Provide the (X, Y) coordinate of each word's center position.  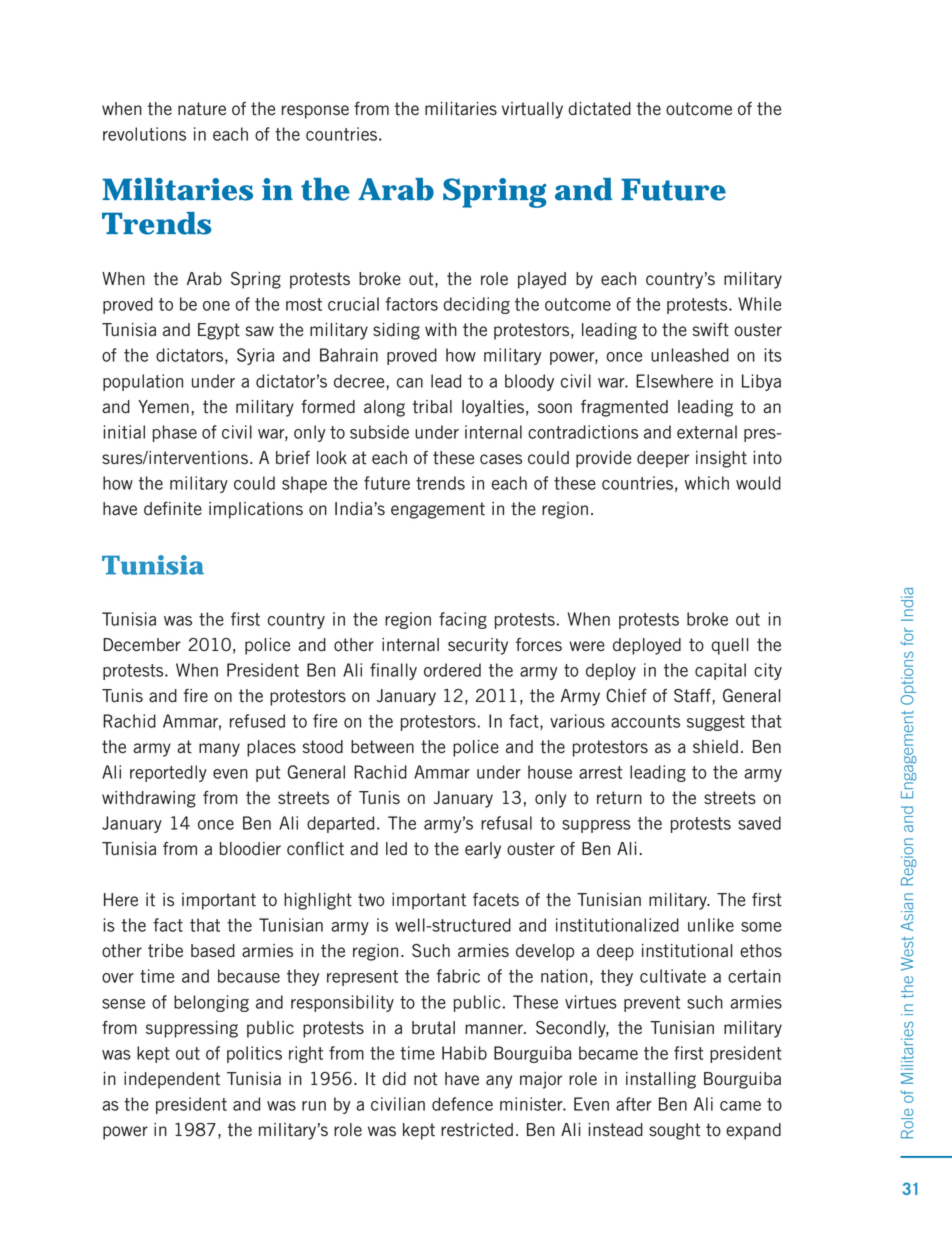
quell (729, 646)
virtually (532, 110)
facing (463, 620)
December (142, 645)
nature (202, 109)
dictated (599, 109)
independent (172, 1080)
